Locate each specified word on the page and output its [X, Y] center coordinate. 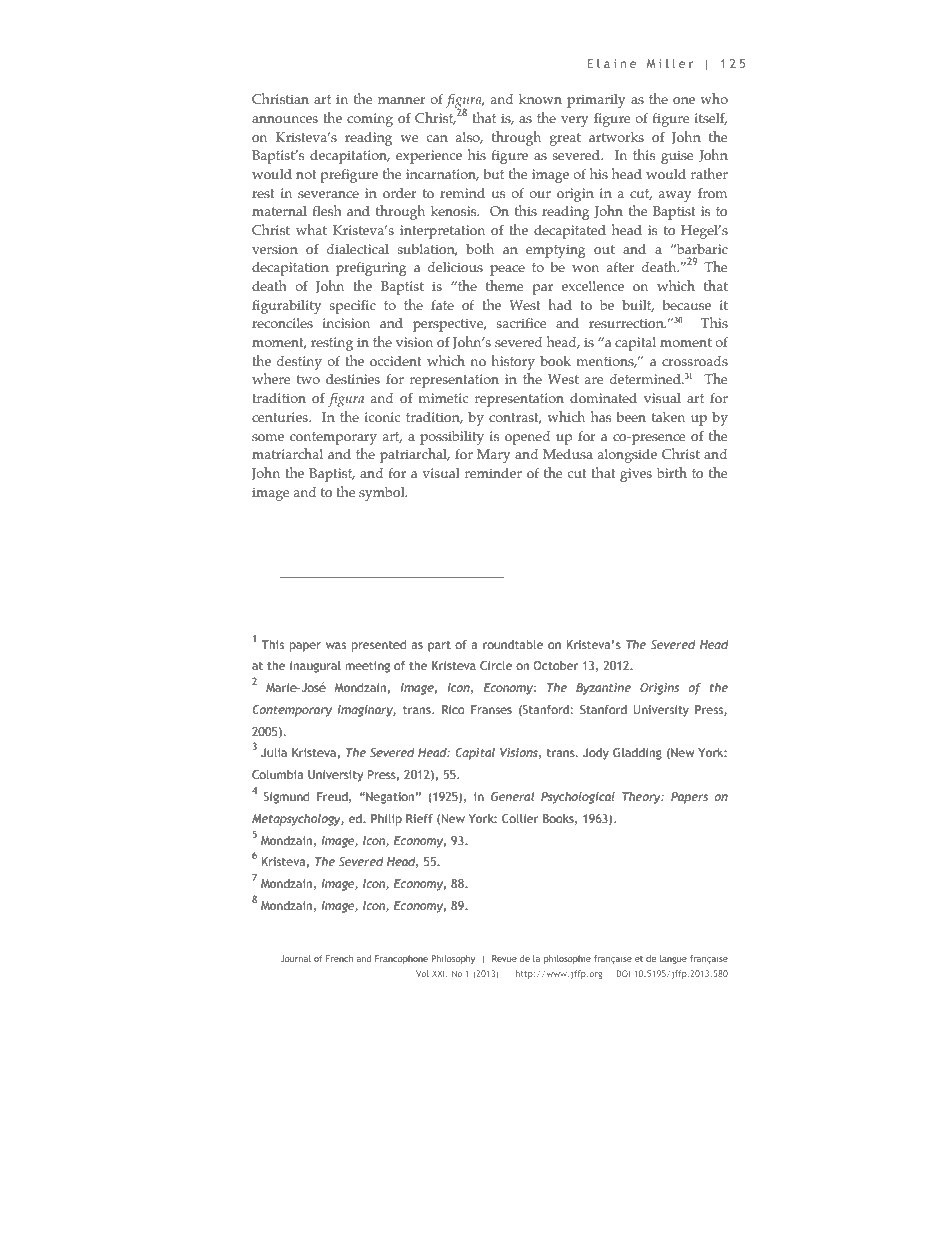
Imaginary [366, 711]
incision [346, 323]
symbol [383, 494]
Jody [596, 754]
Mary [493, 456]
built [638, 306]
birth [672, 472]
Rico [453, 709]
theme [504, 285]
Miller [670, 63]
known [540, 99]
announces [285, 119]
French [339, 958]
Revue [504, 958]
